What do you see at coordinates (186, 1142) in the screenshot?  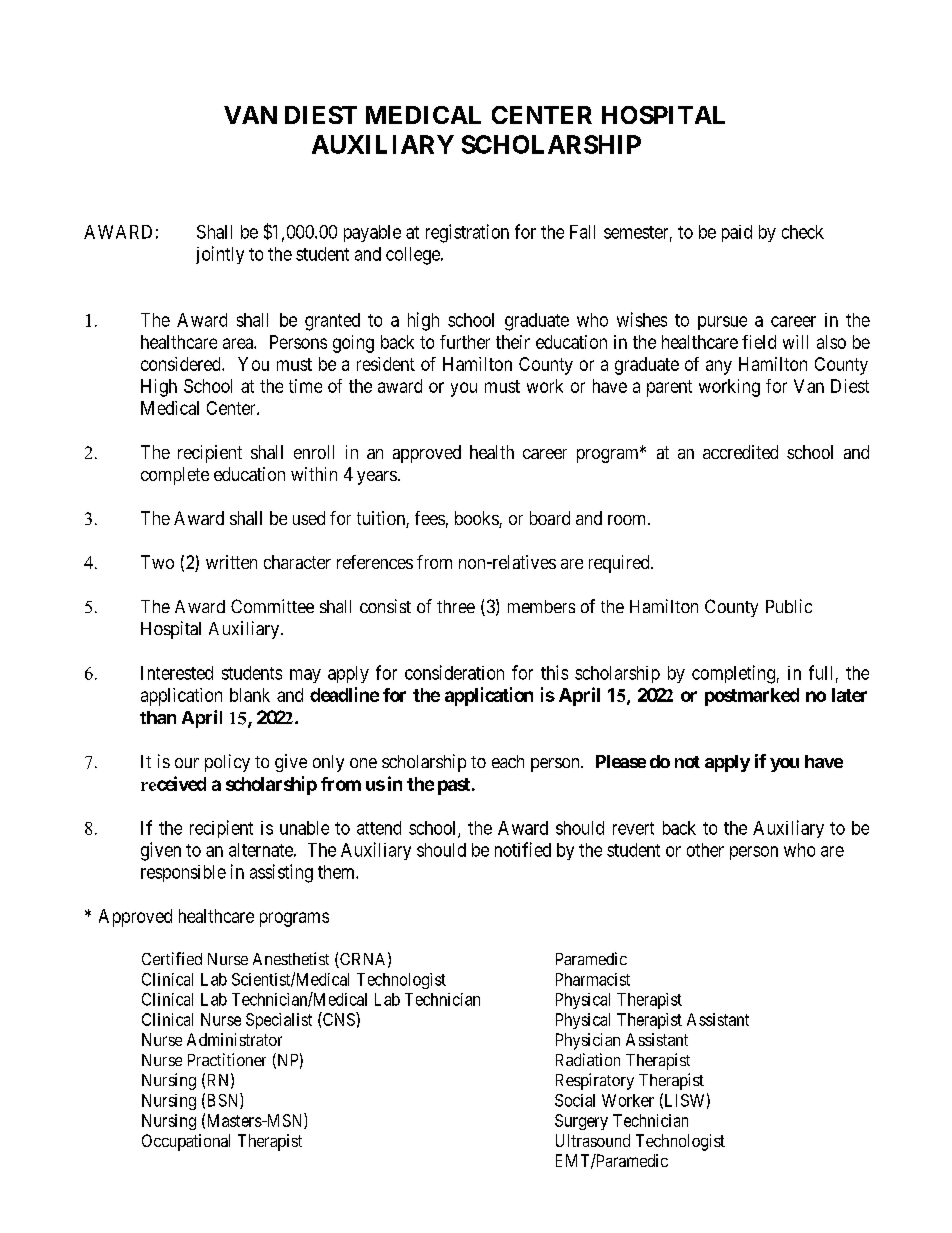 I see `Occupational` at bounding box center [186, 1142].
